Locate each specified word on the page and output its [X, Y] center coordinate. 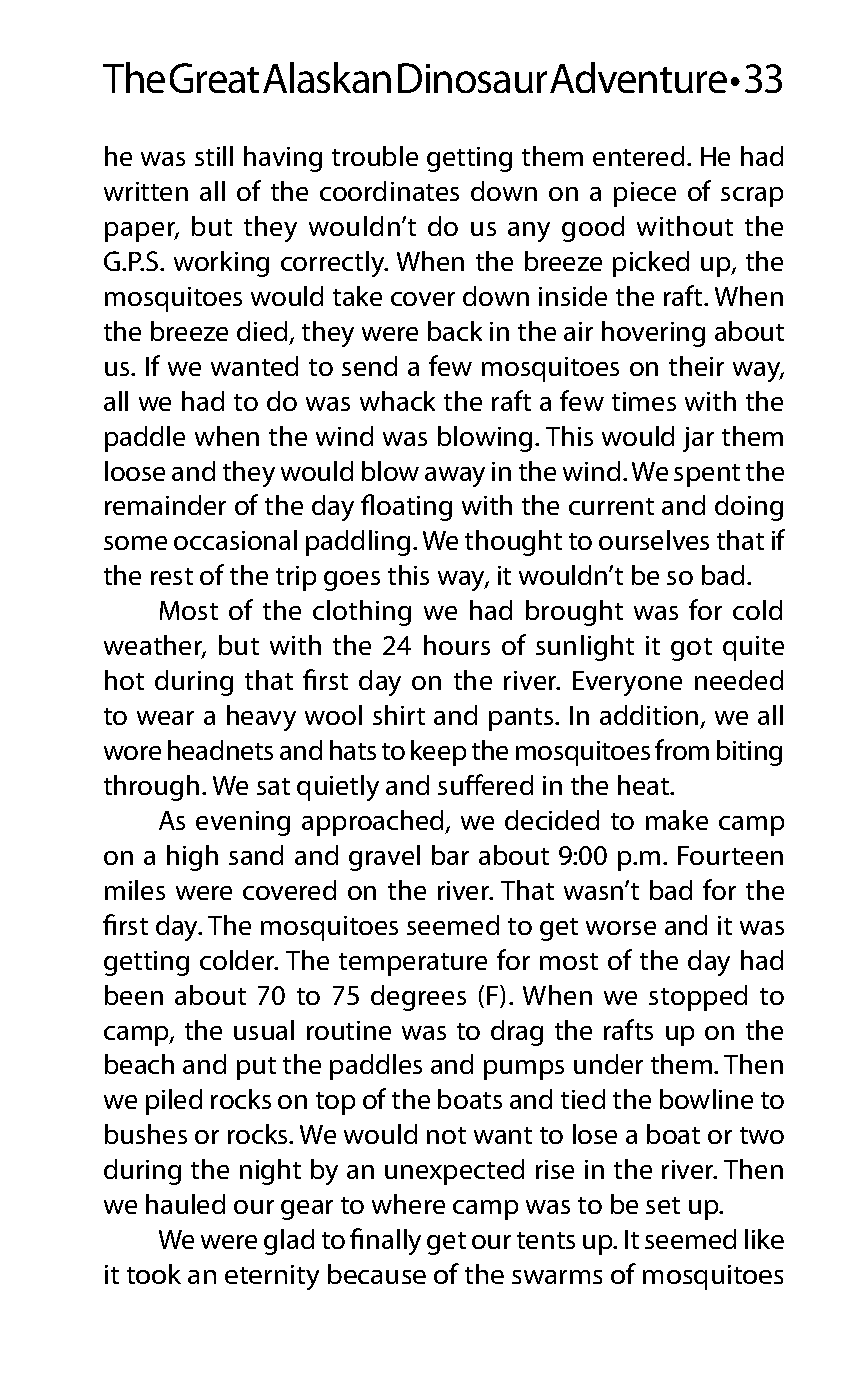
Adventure [638, 77]
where [408, 1204]
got [691, 649]
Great [214, 78]
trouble [375, 156]
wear [165, 718]
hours [457, 645]
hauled [185, 1204]
